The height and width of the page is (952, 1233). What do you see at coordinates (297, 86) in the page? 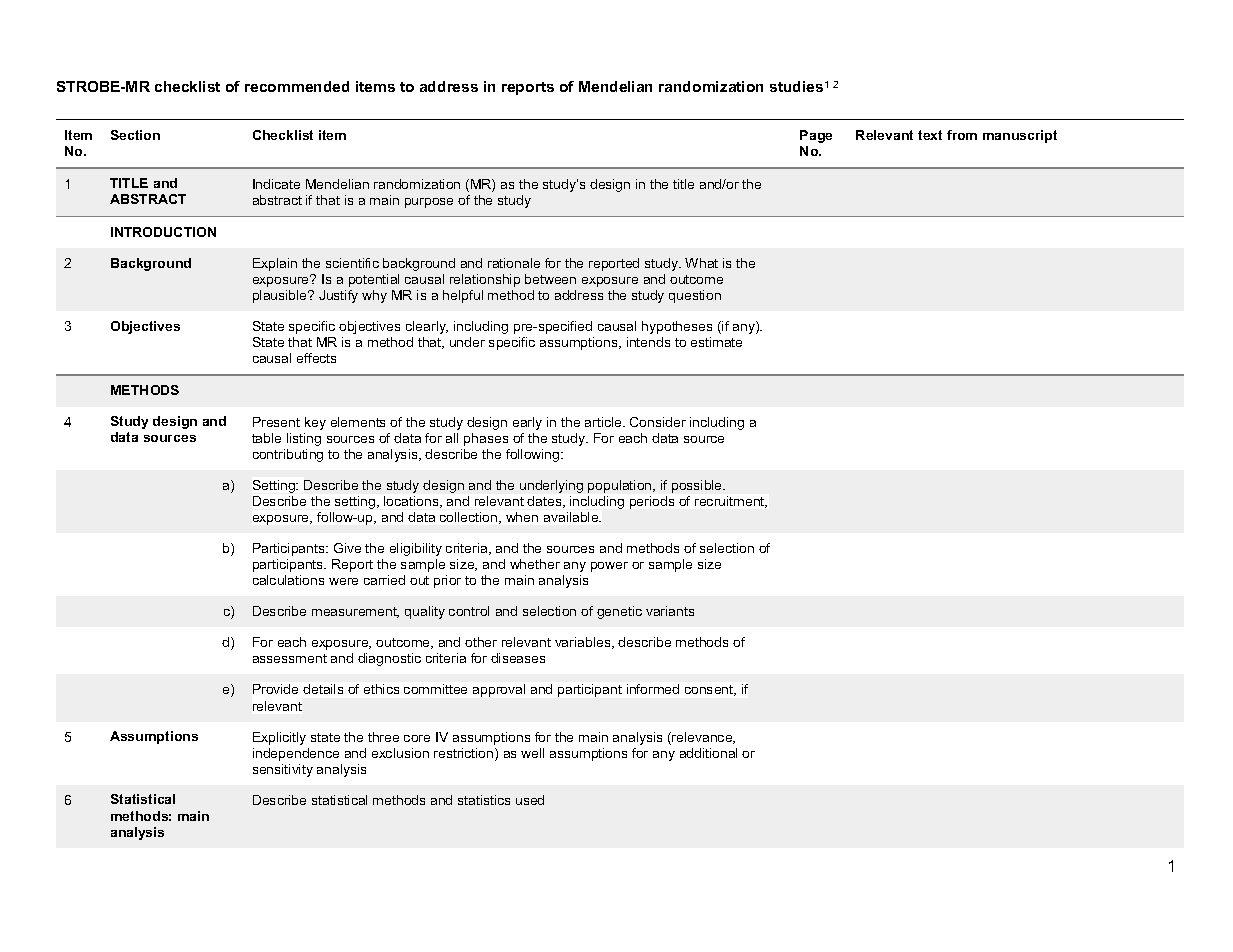
I see `recommended` at bounding box center [297, 86].
